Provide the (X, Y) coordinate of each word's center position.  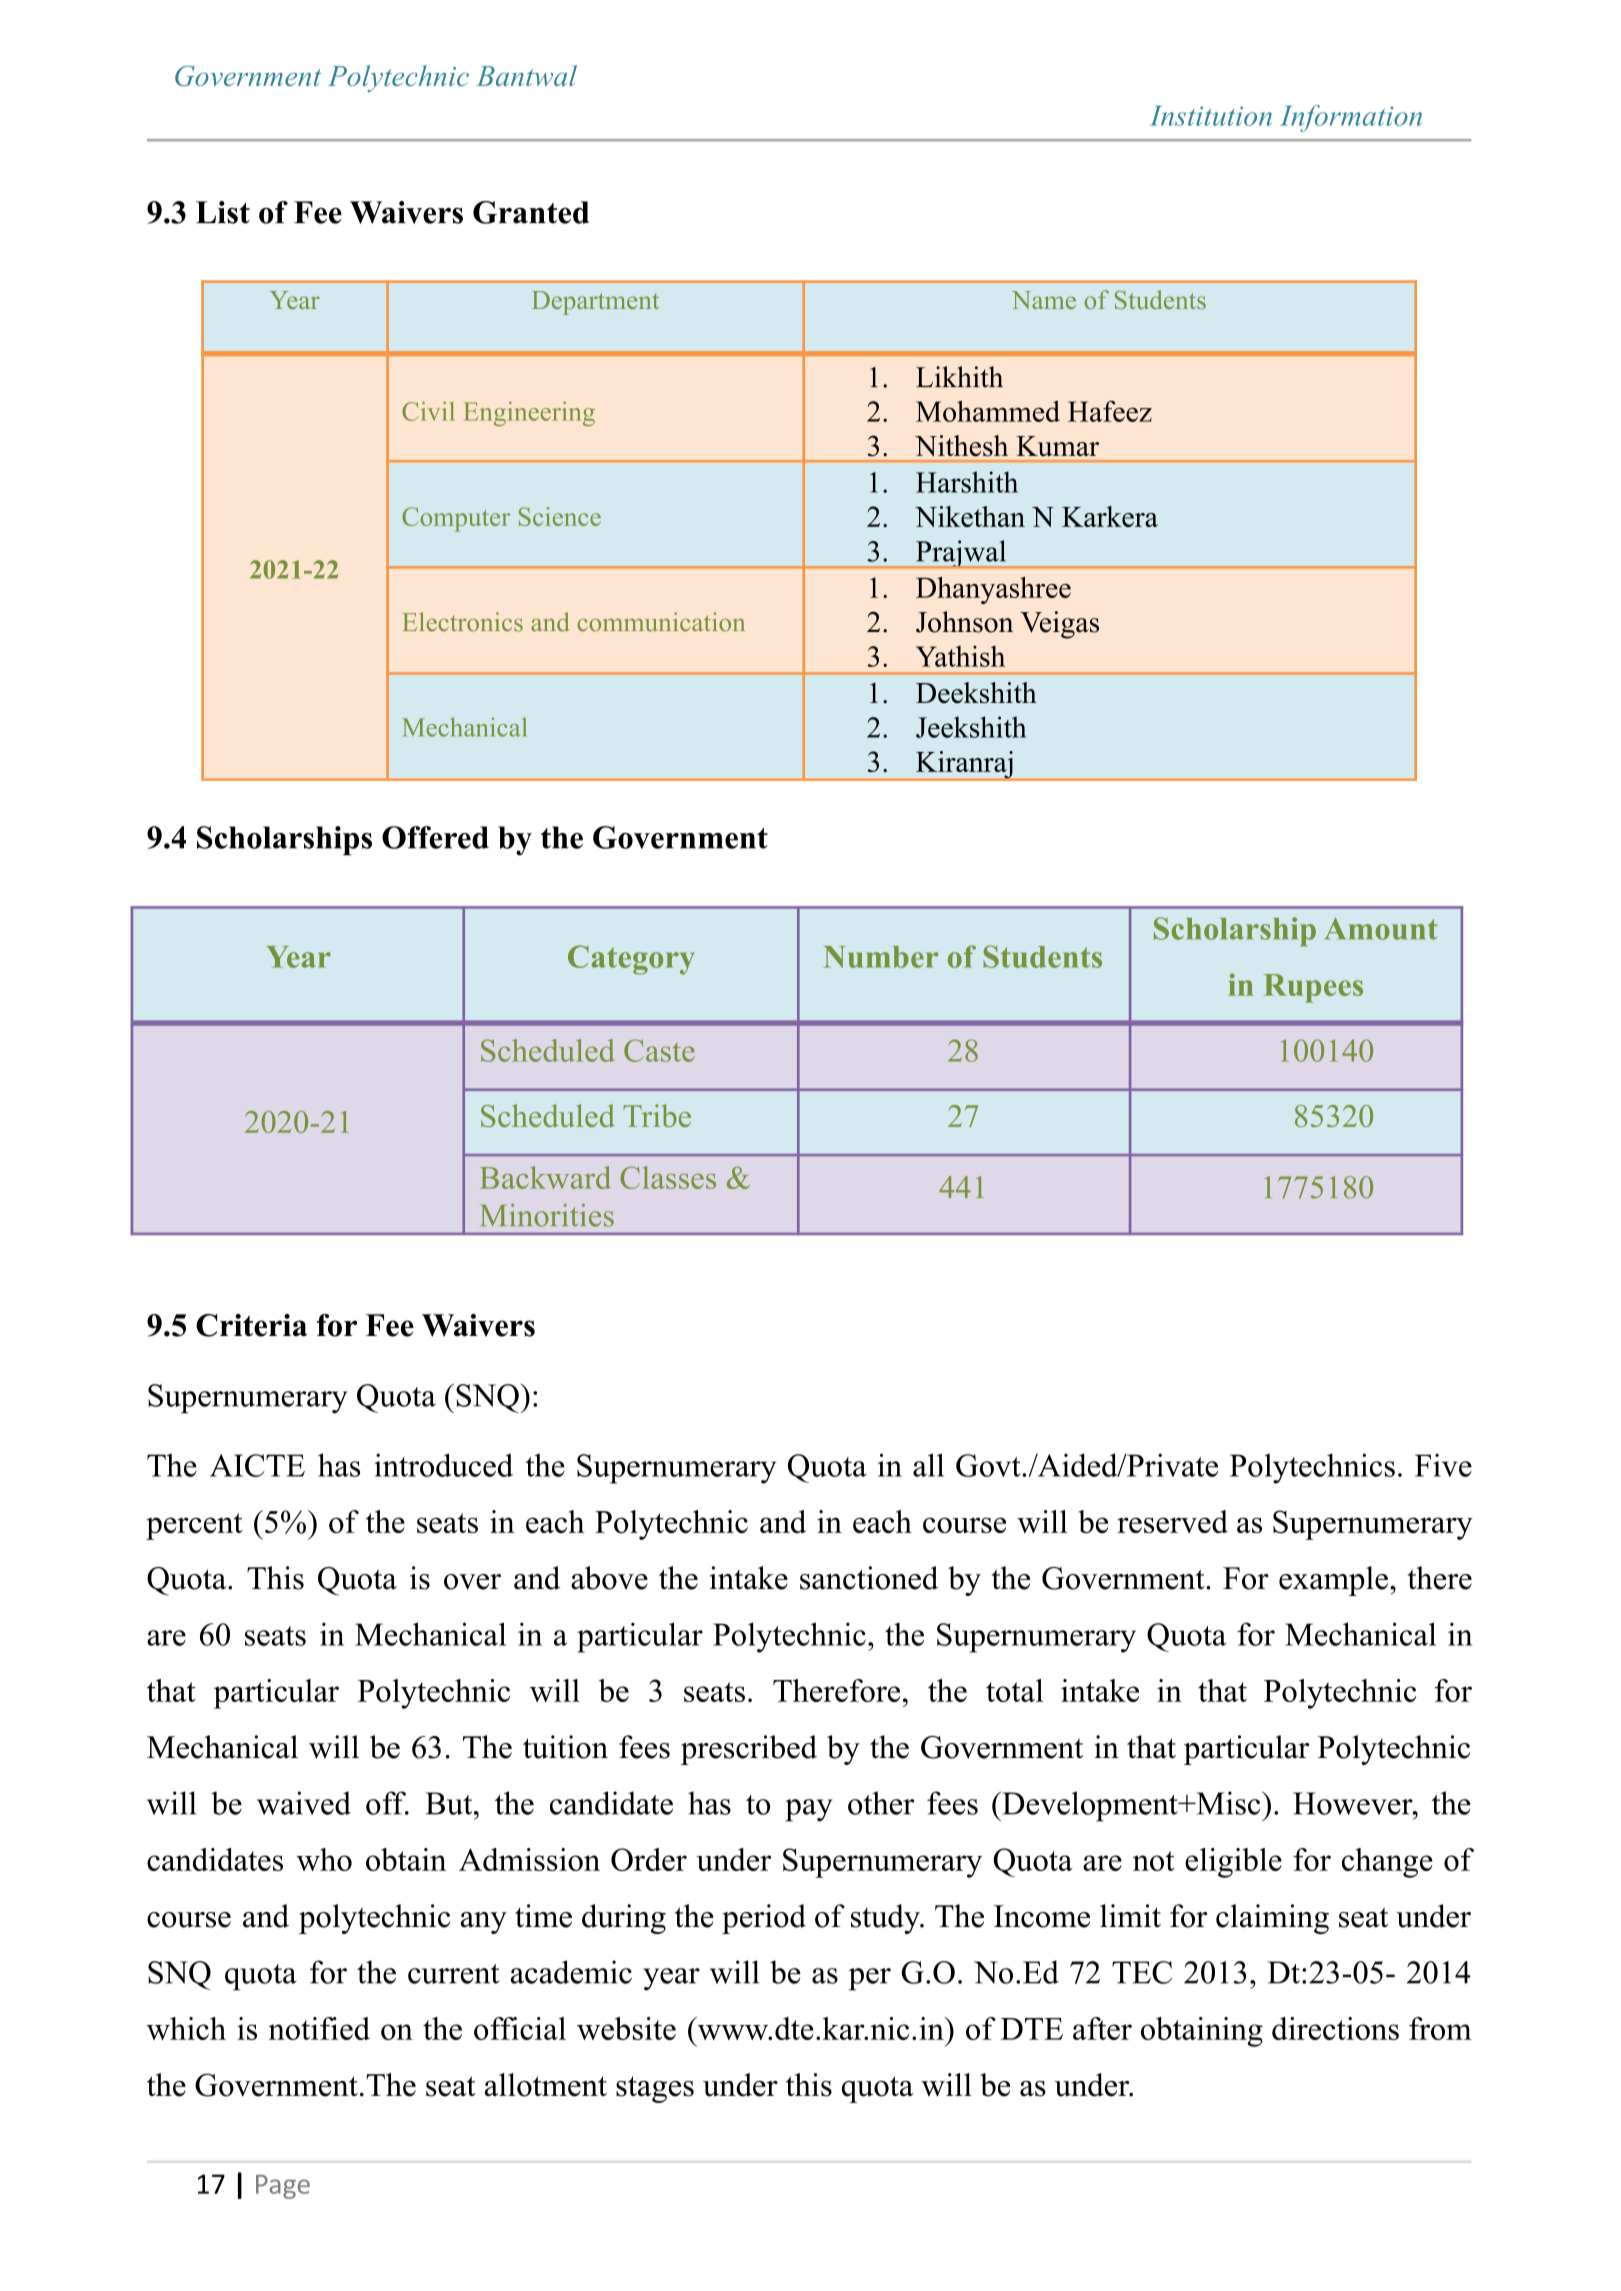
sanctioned (869, 1578)
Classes (668, 1177)
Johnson (964, 622)
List (223, 212)
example (1333, 1581)
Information (1351, 118)
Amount (1381, 928)
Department (595, 303)
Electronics (462, 622)
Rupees (1313, 988)
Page (283, 2187)
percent (194, 1526)
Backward (545, 1177)
